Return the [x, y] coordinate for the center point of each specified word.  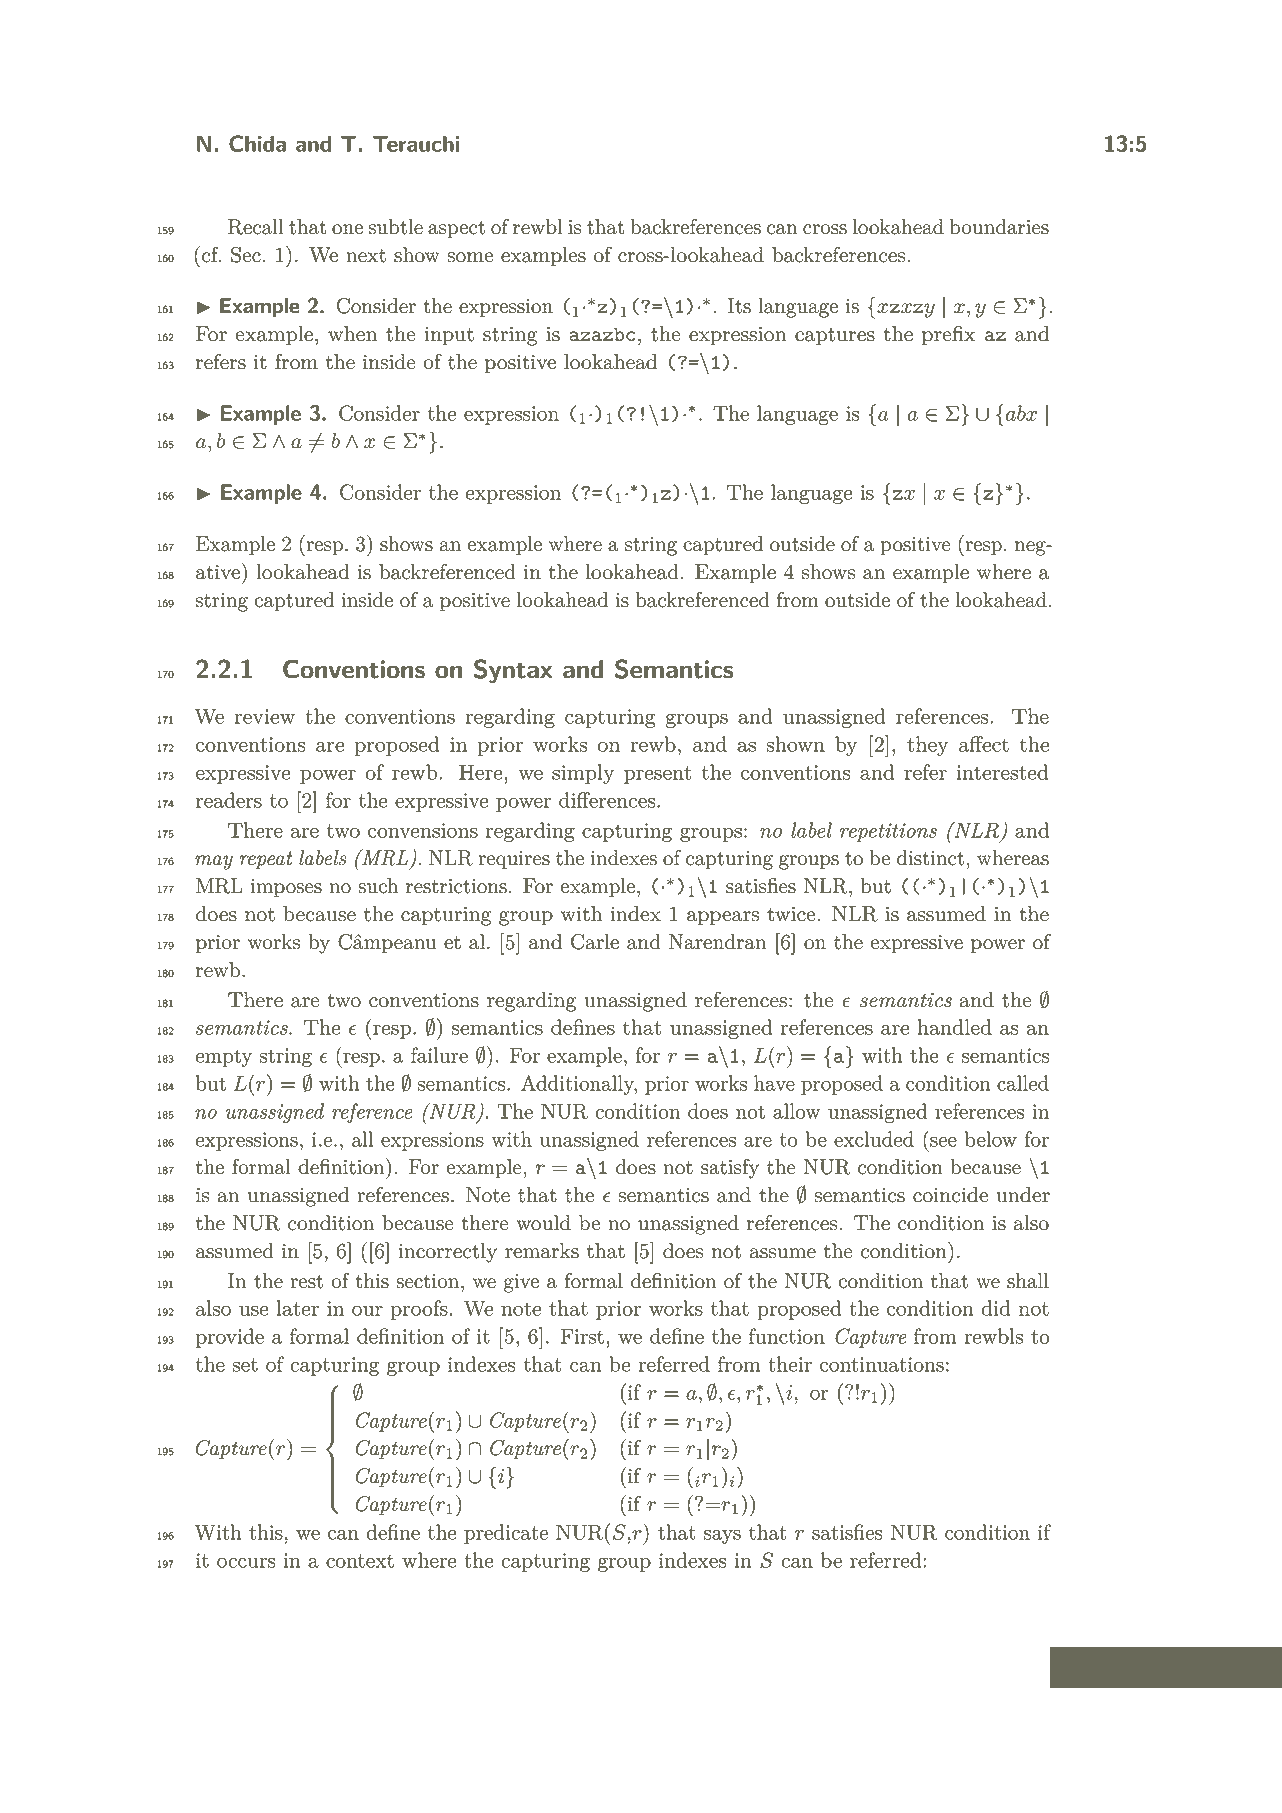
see [943, 1141]
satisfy [730, 1169]
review [264, 716]
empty [224, 1058]
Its [739, 306]
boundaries [999, 227]
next [366, 256]
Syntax [513, 671]
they [928, 746]
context [360, 1561]
